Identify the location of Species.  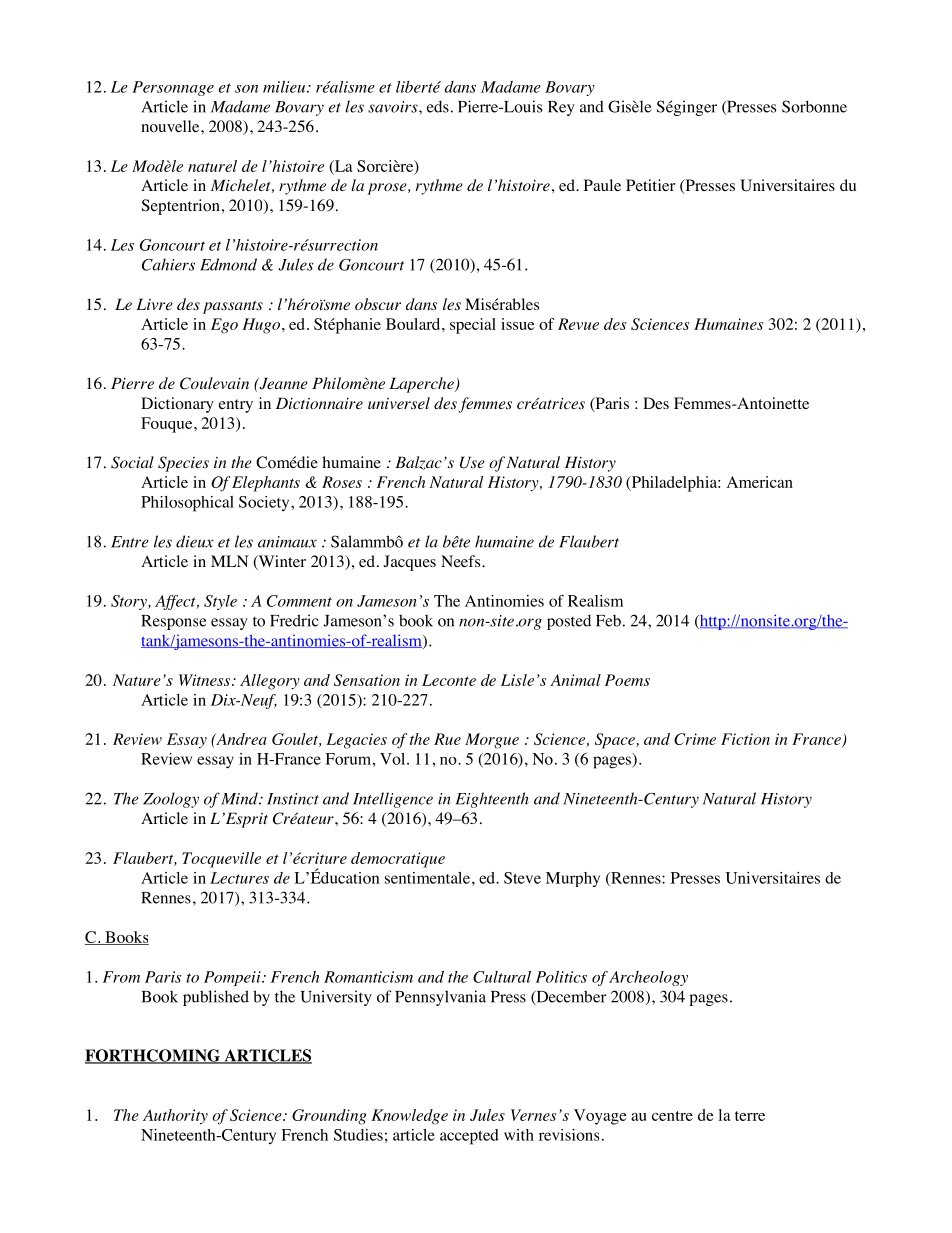
(183, 464).
